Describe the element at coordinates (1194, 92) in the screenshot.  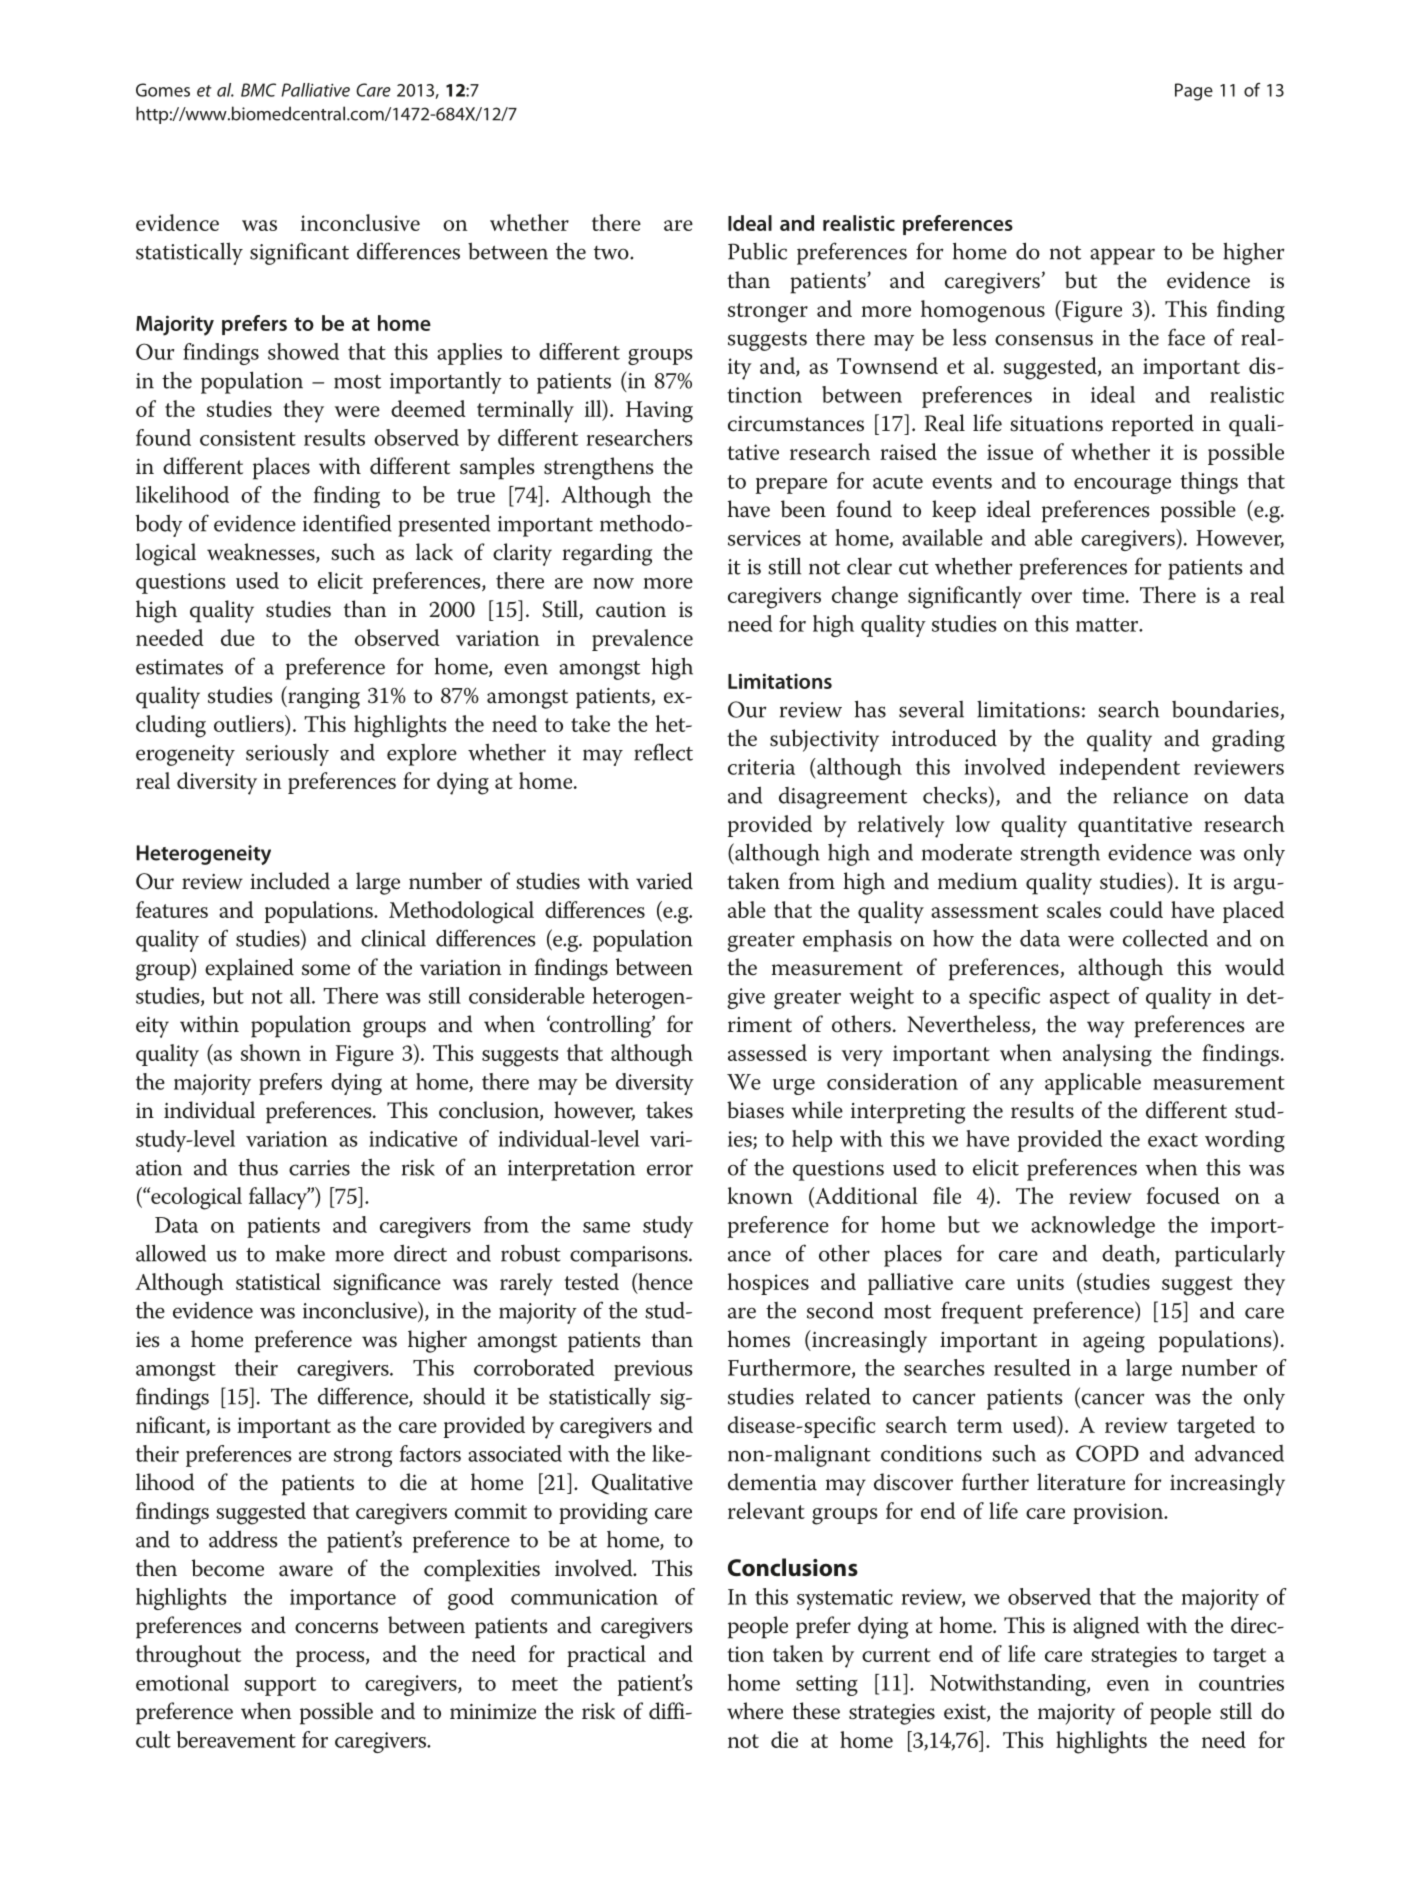
I see `Page` at that location.
